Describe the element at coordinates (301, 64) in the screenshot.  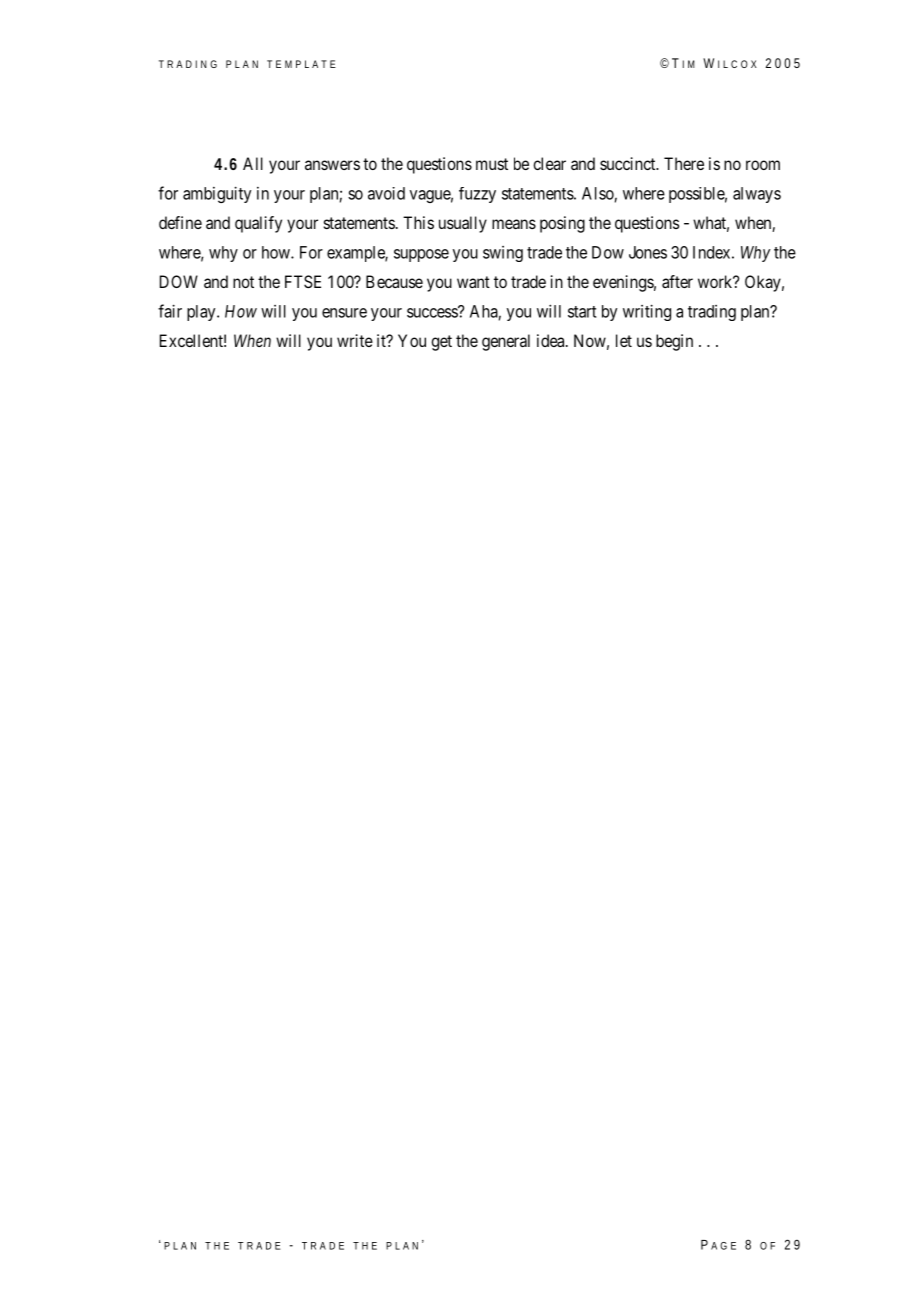
I see `TEMPLATE` at that location.
